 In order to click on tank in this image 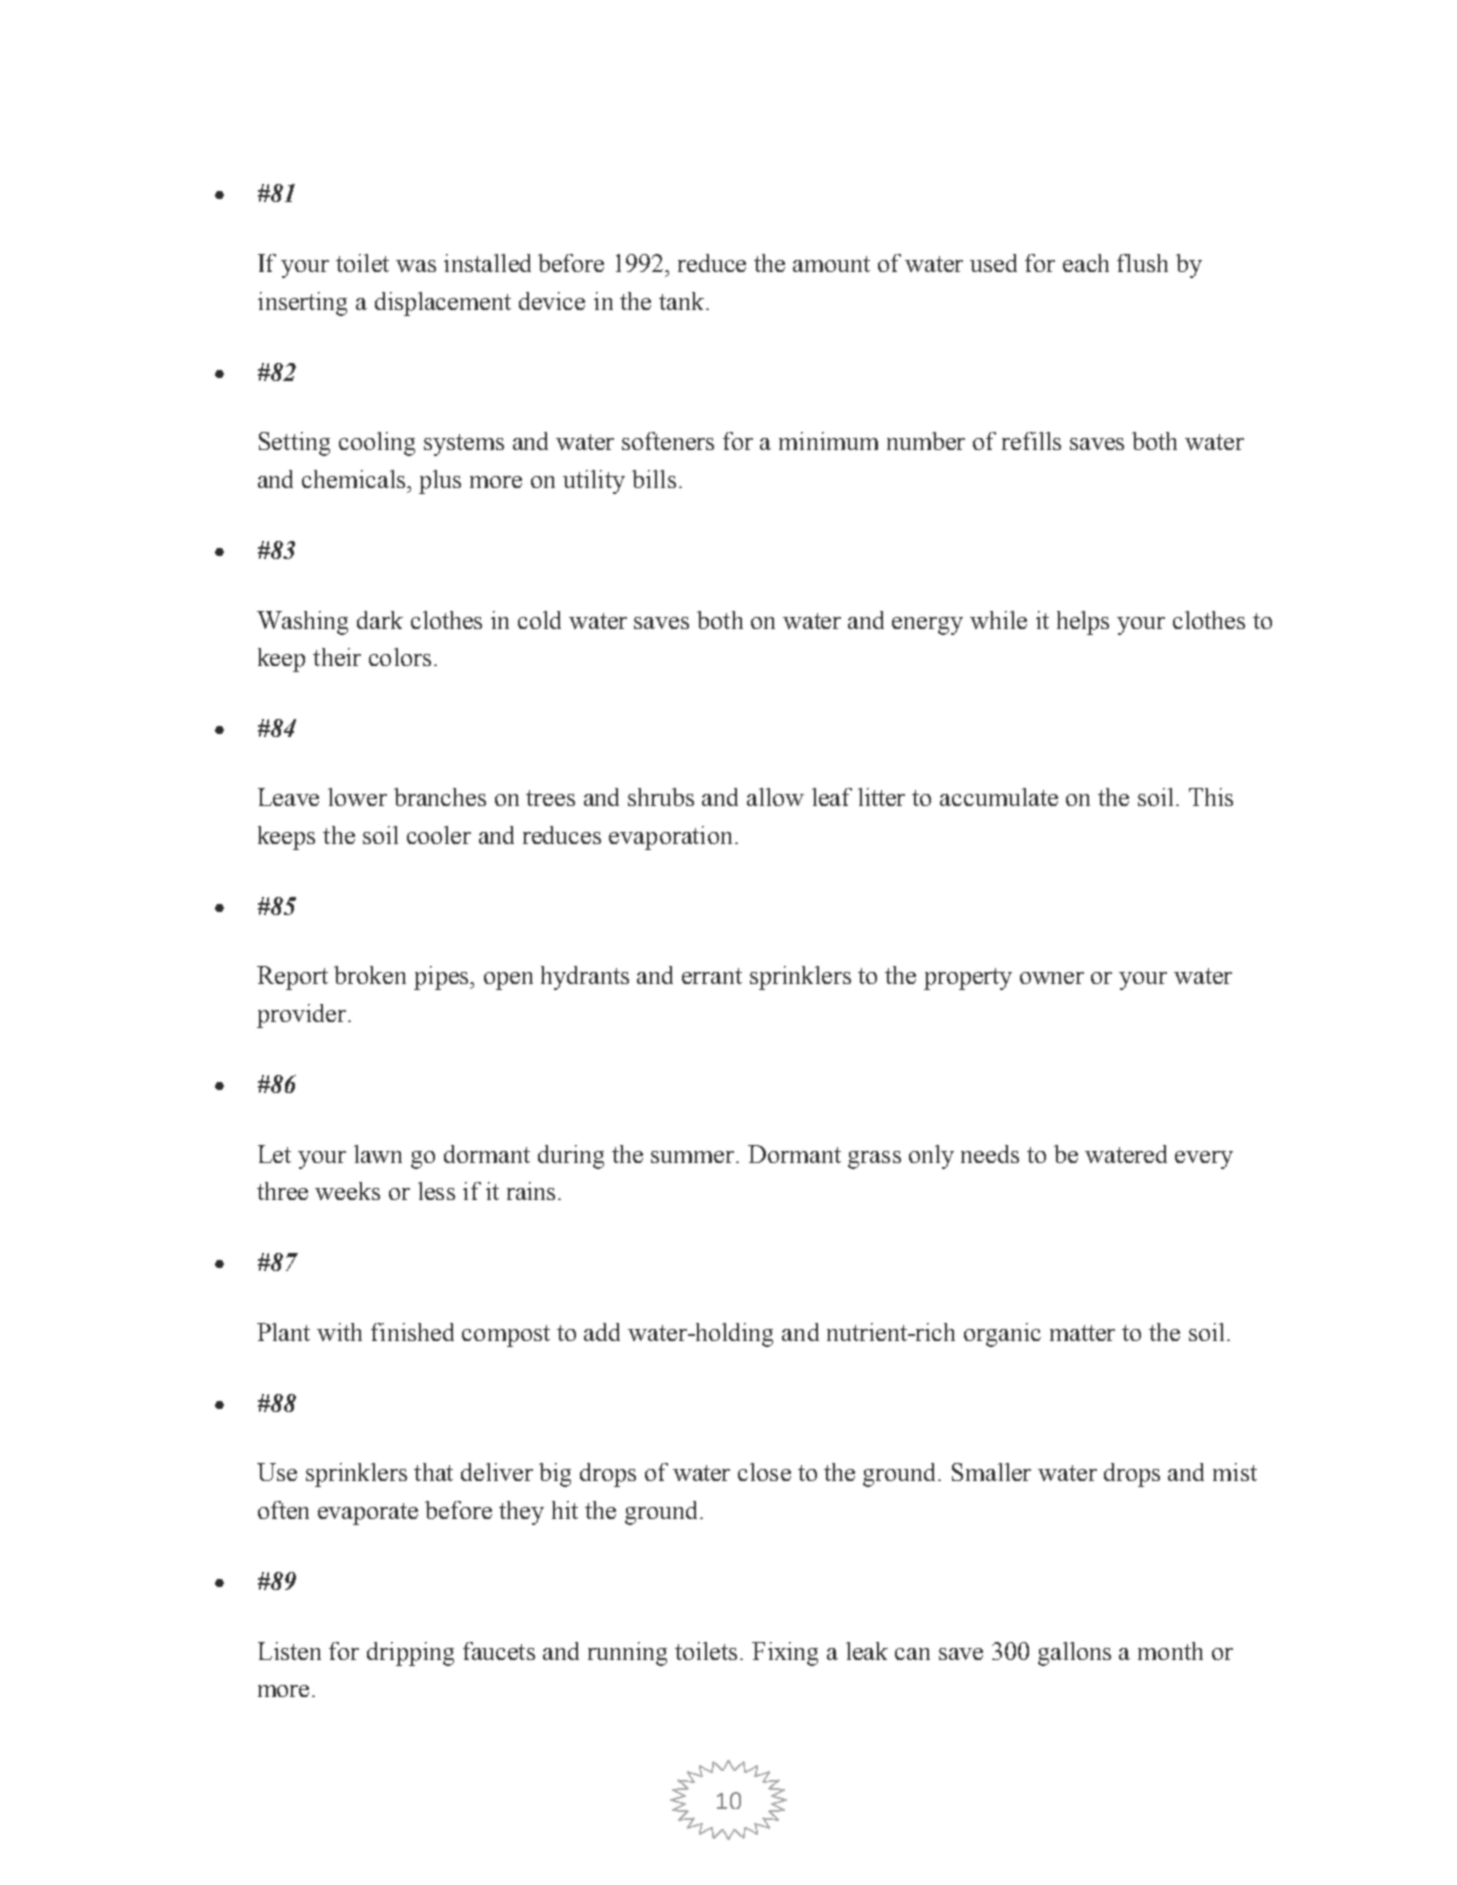, I will do `click(683, 301)`.
